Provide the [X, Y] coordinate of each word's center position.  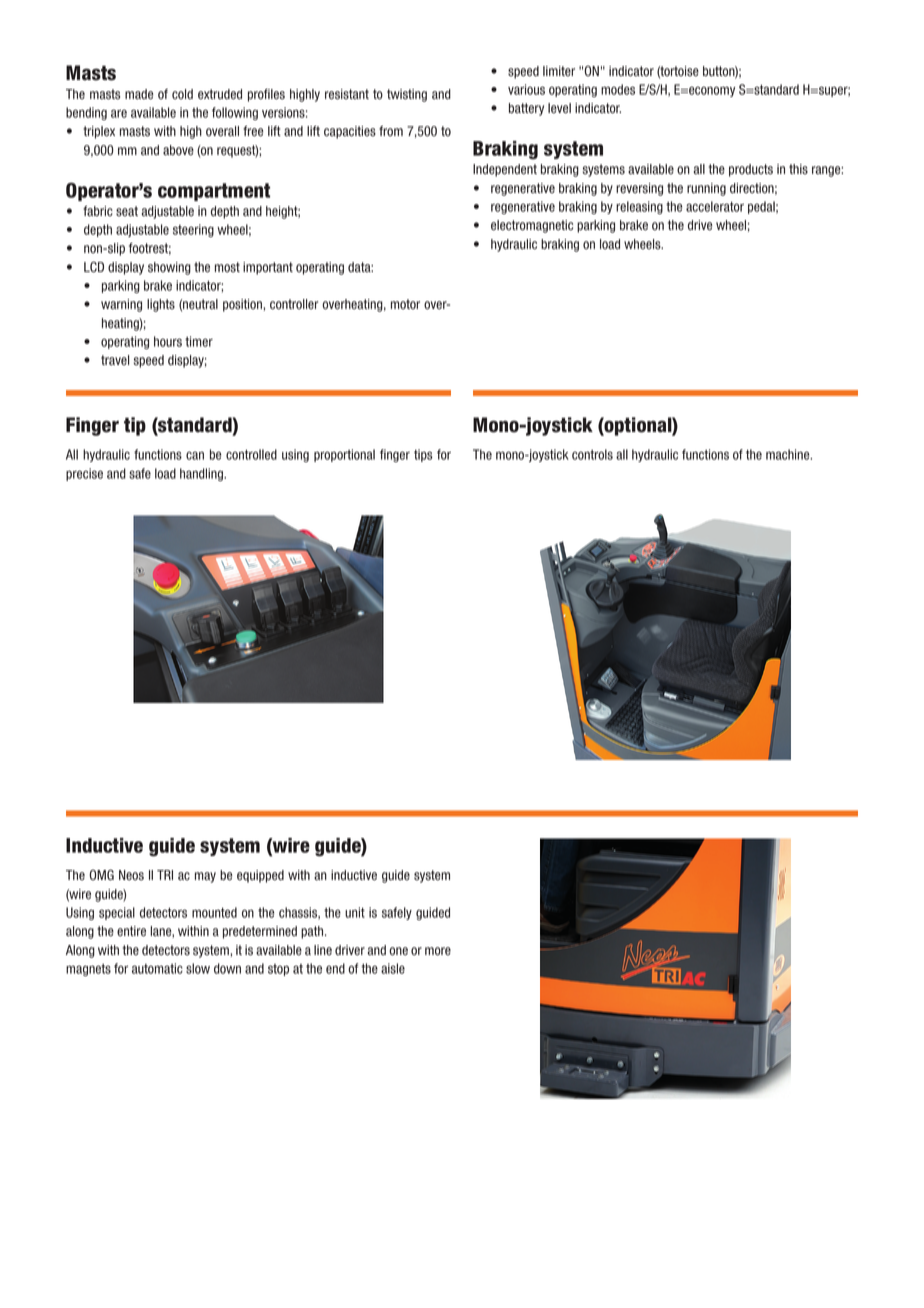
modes [618, 89]
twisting [407, 95]
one [398, 951]
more [438, 951]
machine [789, 454]
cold [182, 94]
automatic [157, 968]
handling [202, 474]
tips [423, 455]
